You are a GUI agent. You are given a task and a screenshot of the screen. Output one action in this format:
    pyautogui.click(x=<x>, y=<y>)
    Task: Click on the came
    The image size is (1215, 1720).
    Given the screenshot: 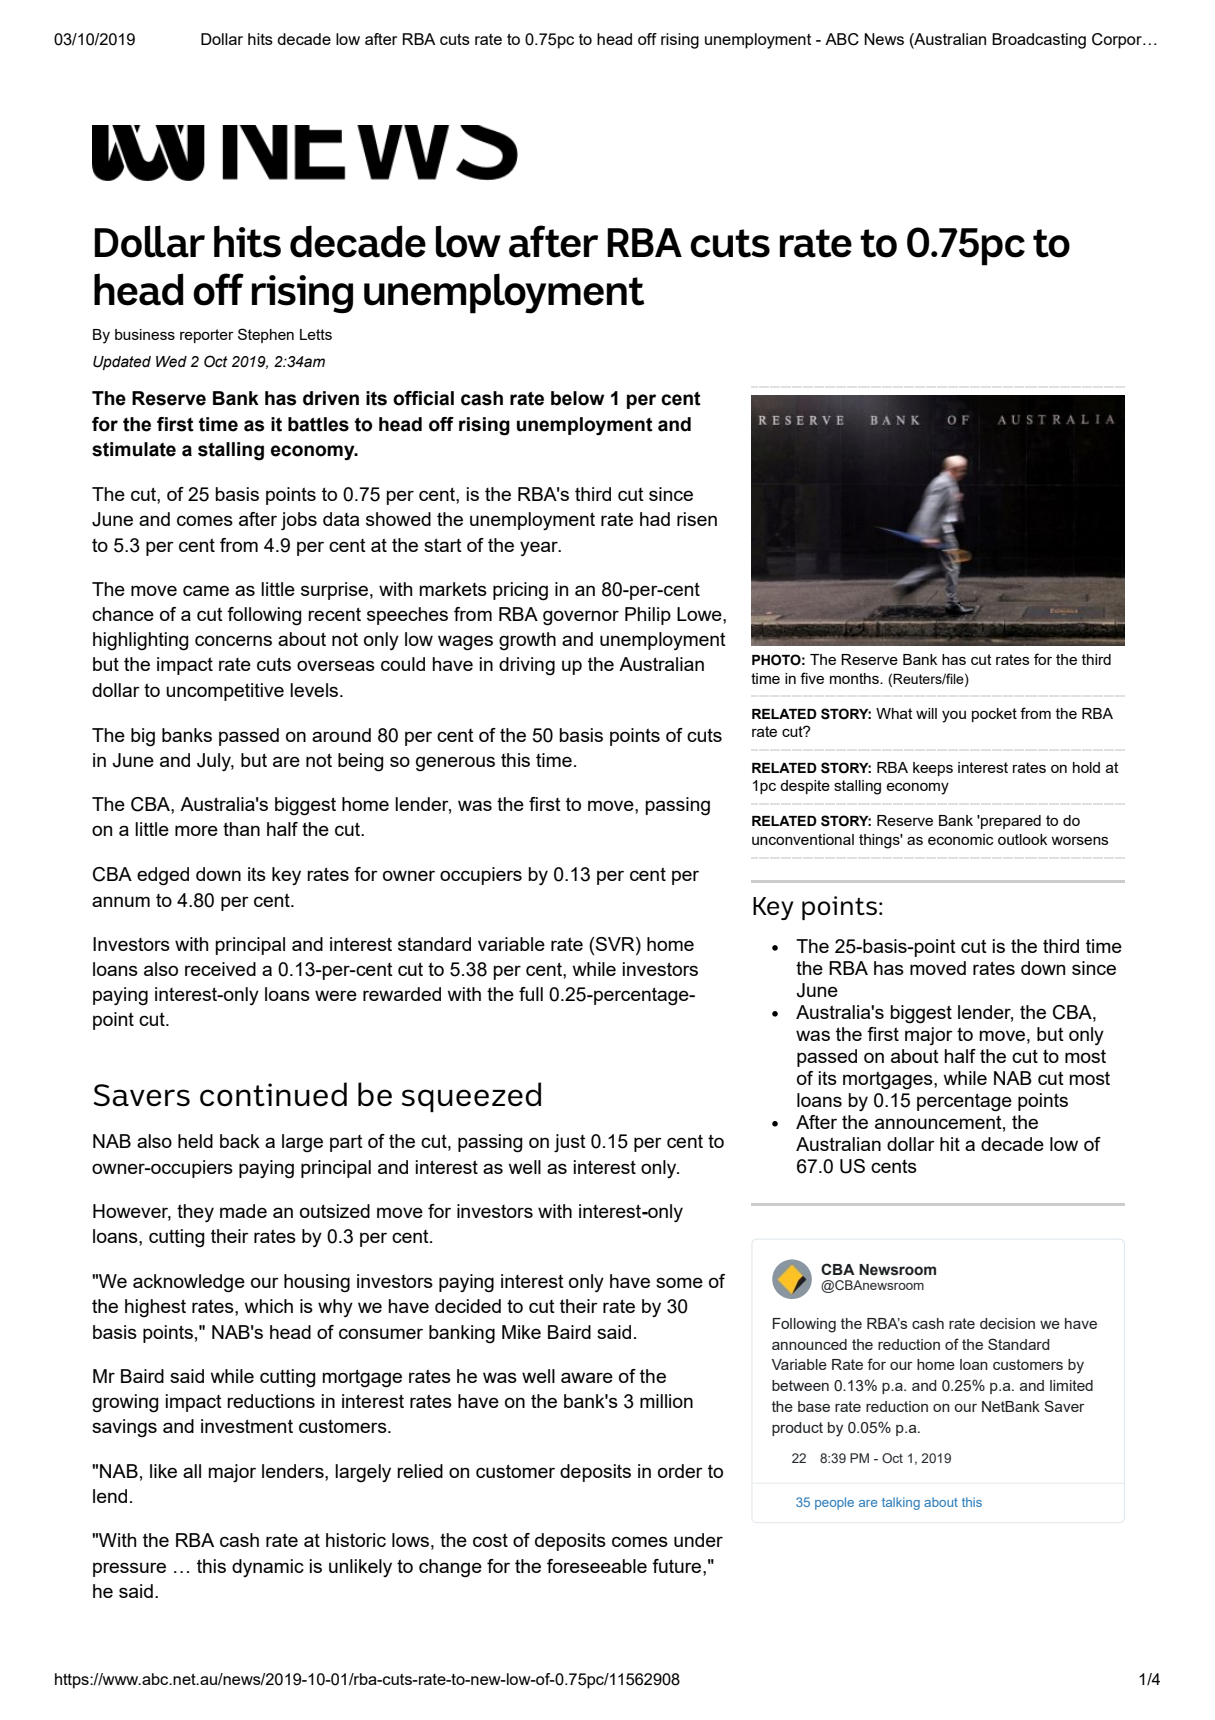 What is the action you would take?
    pyautogui.click(x=206, y=590)
